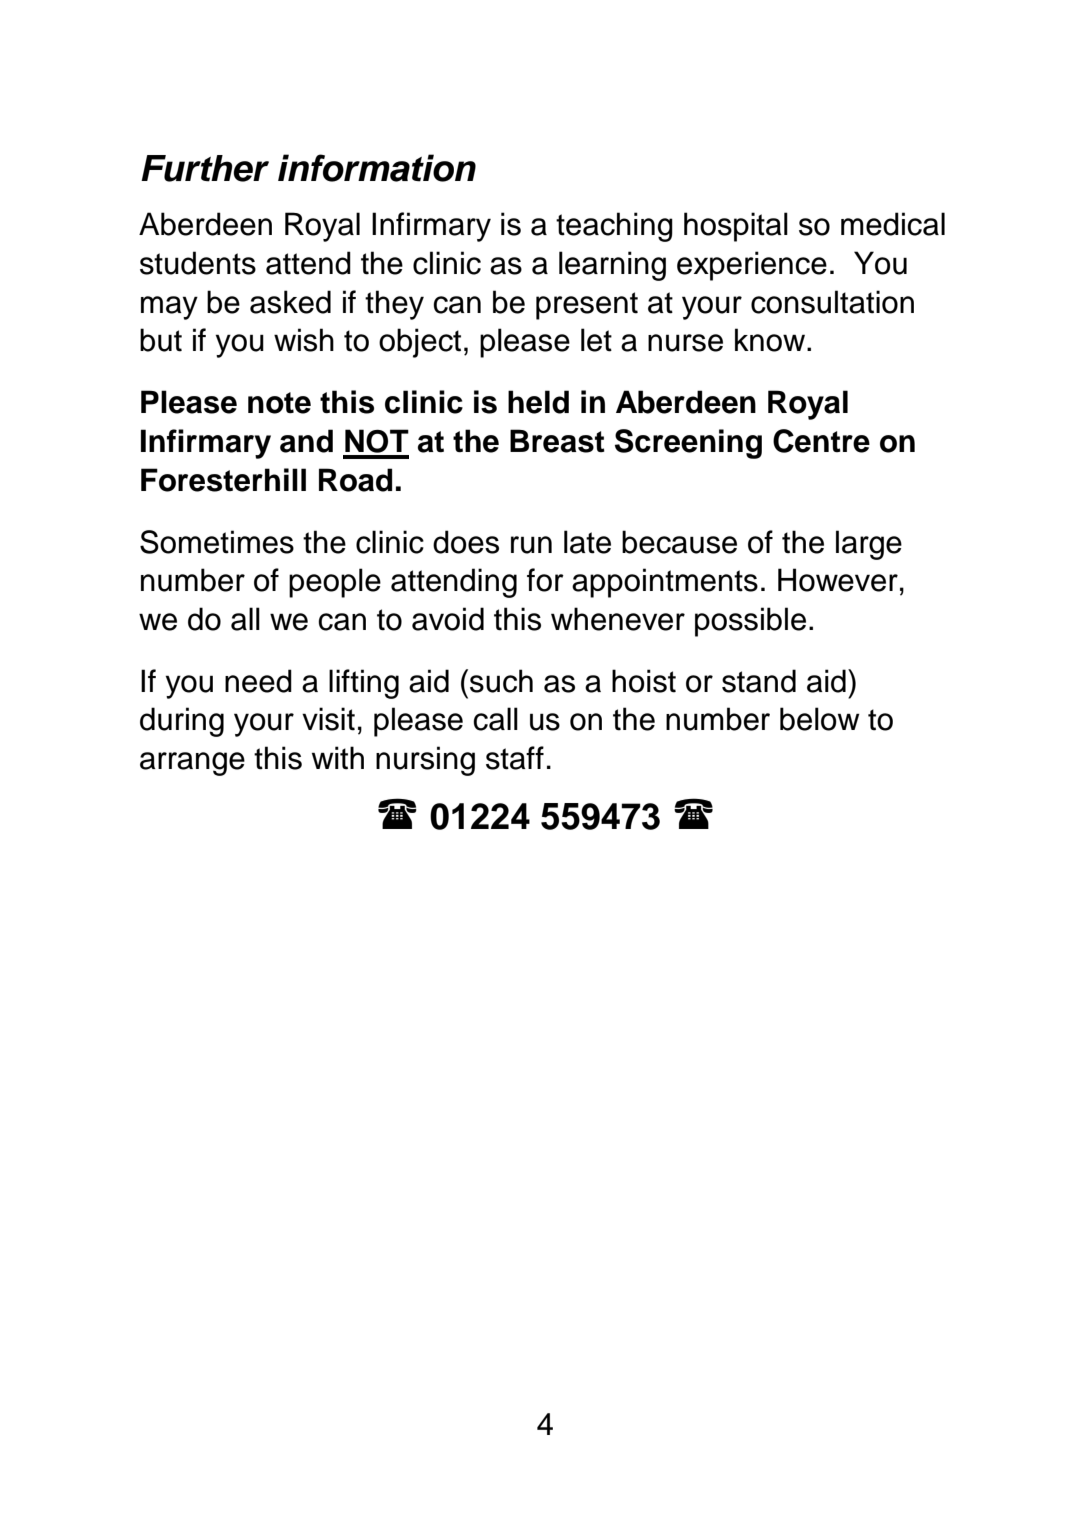 The height and width of the screenshot is (1535, 1082). Describe the element at coordinates (448, 619) in the screenshot. I see `avoid` at that location.
